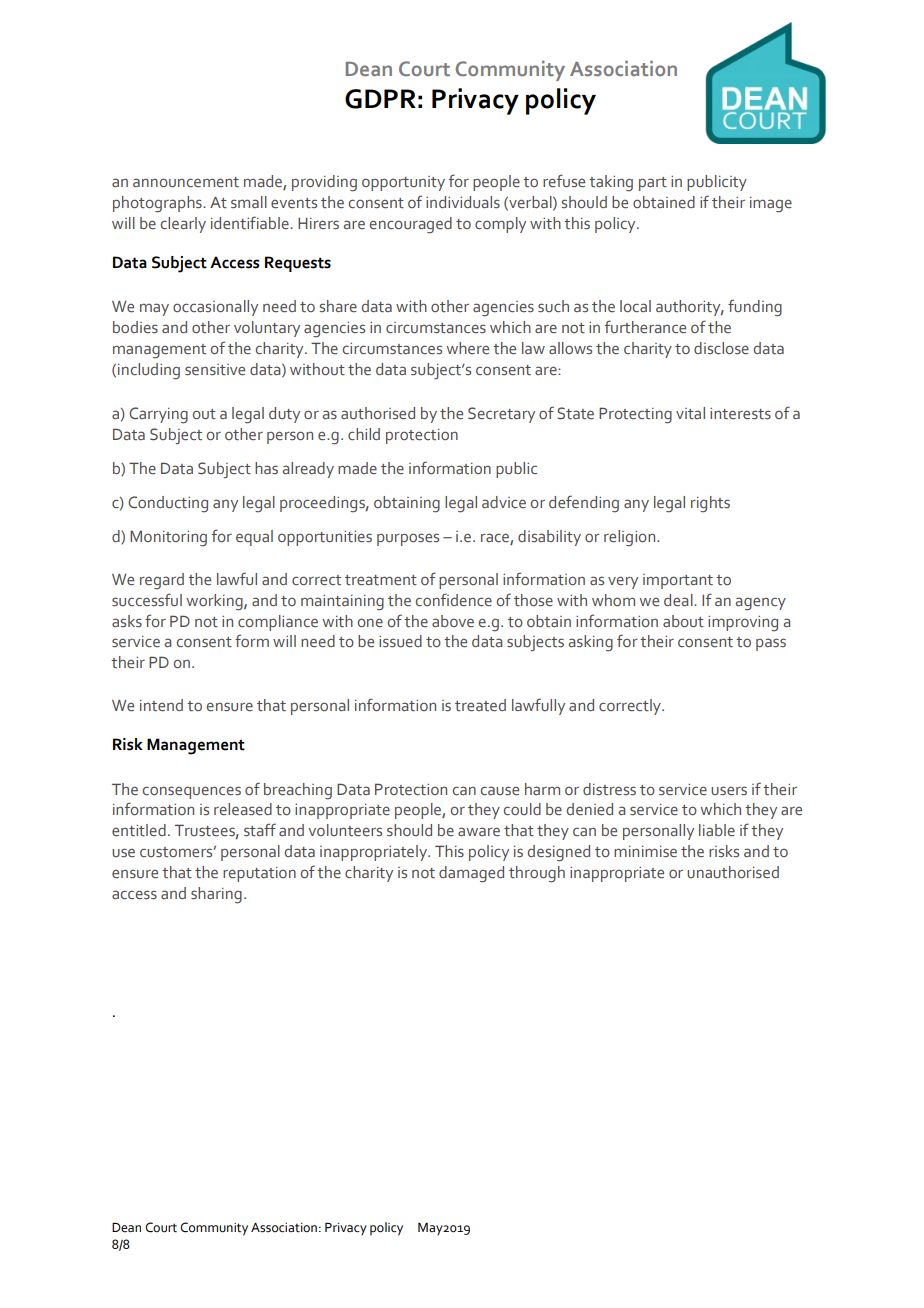 Image resolution: width=924 pixels, height=1308 pixels. I want to click on furtherance, so click(645, 327).
